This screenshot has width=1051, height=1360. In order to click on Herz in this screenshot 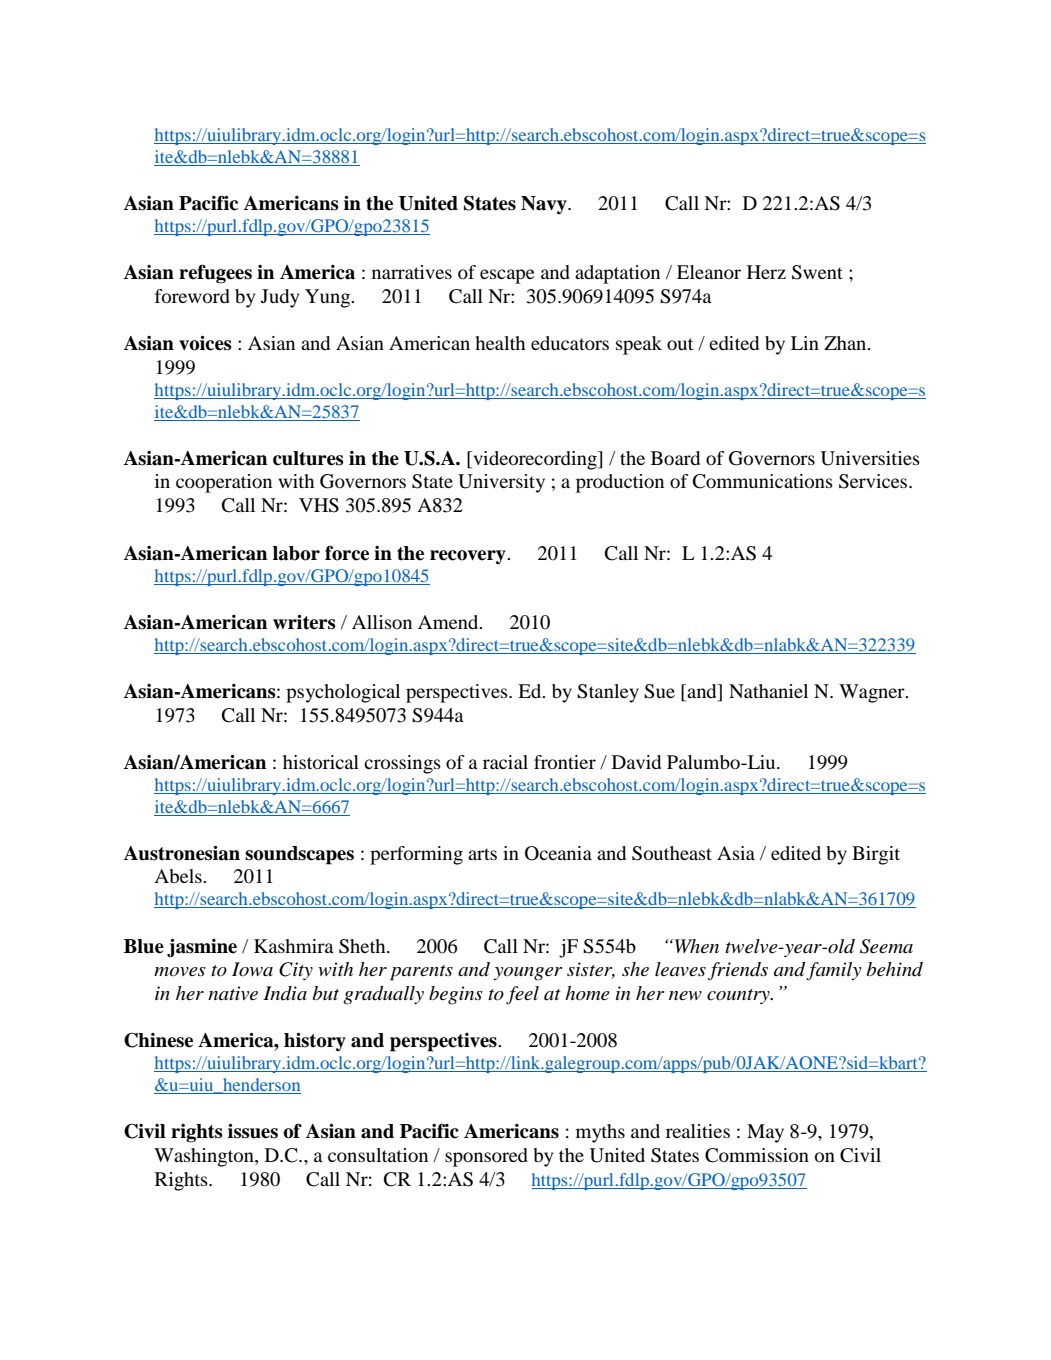, I will do `click(766, 272)`.
